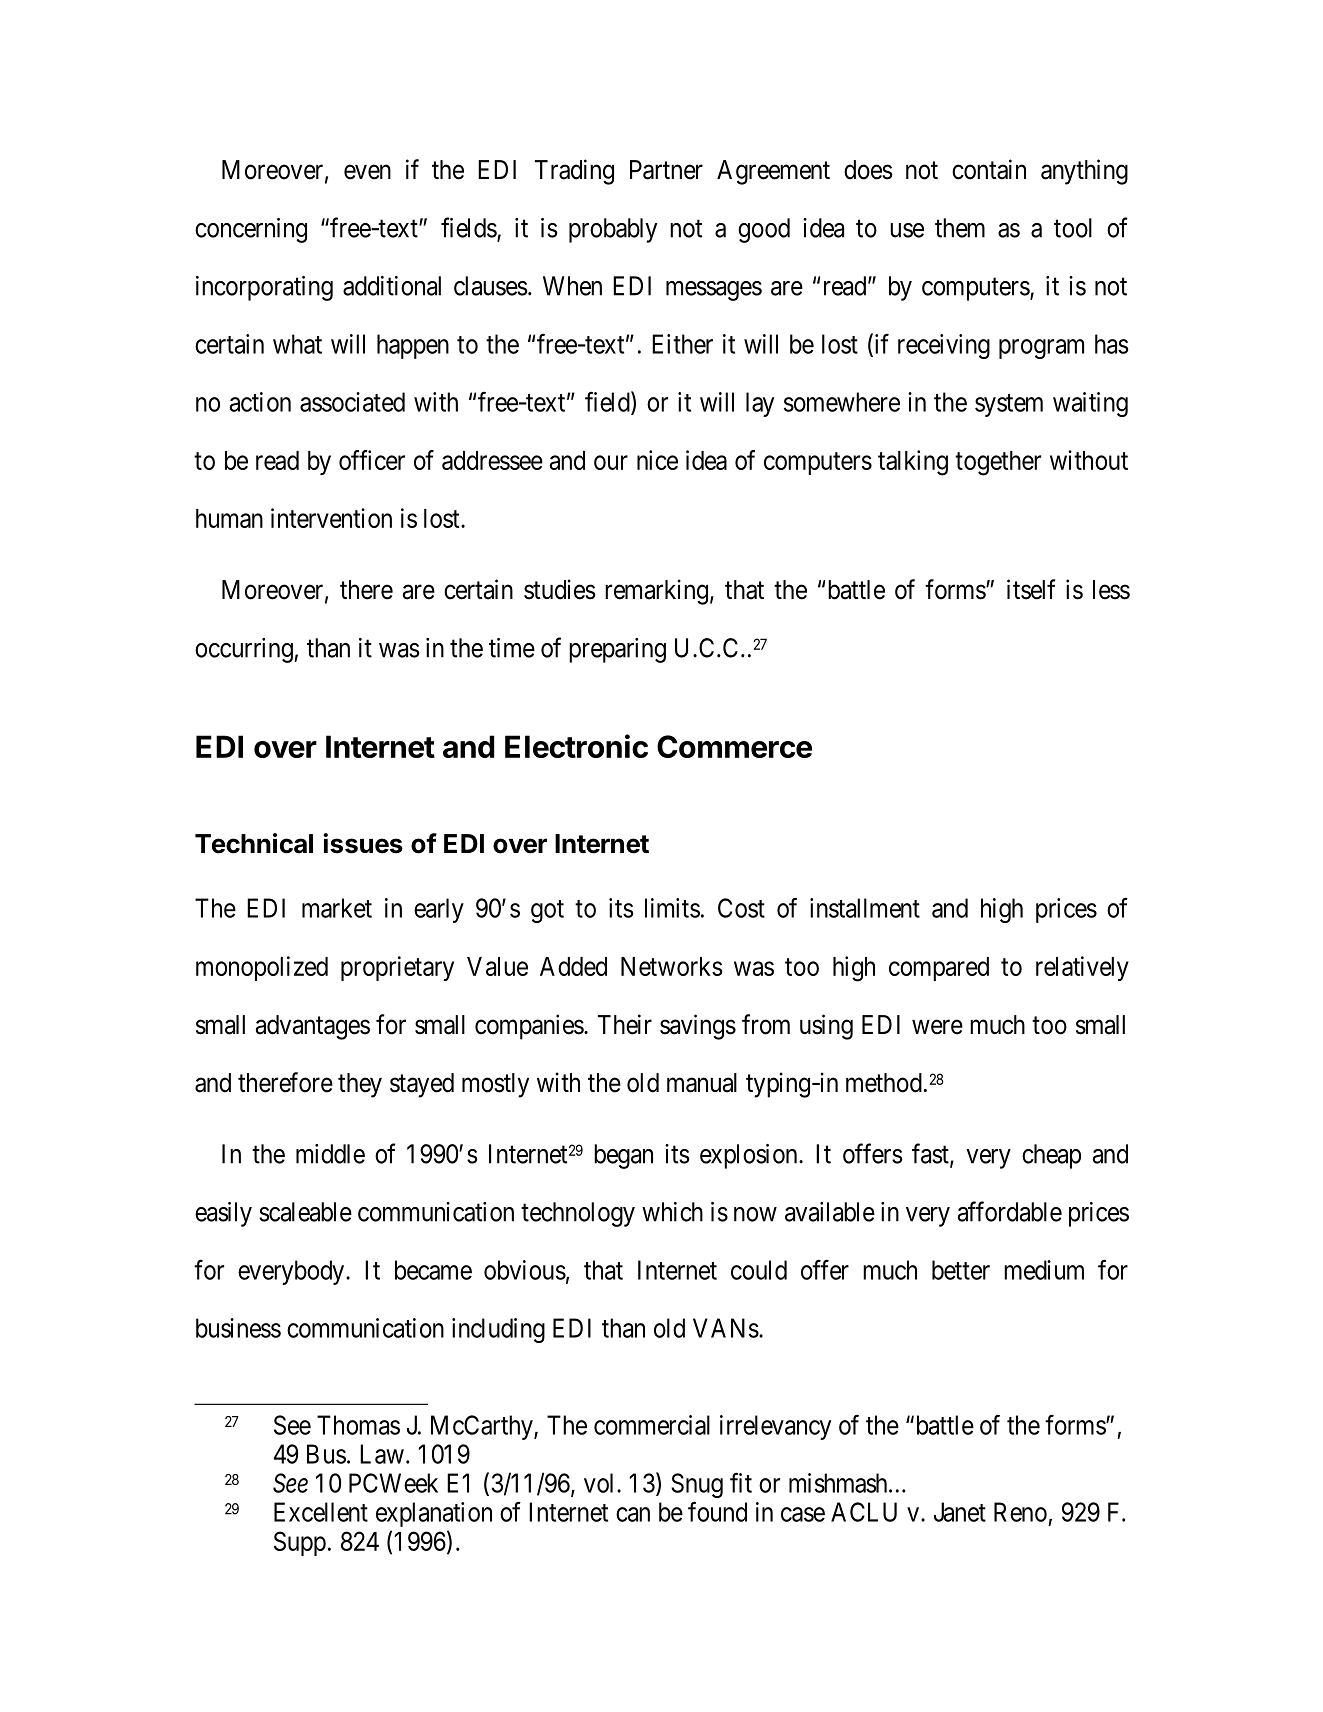 This page has height=1712, width=1323. Describe the element at coordinates (741, 908) in the page. I see `Cost` at that location.
